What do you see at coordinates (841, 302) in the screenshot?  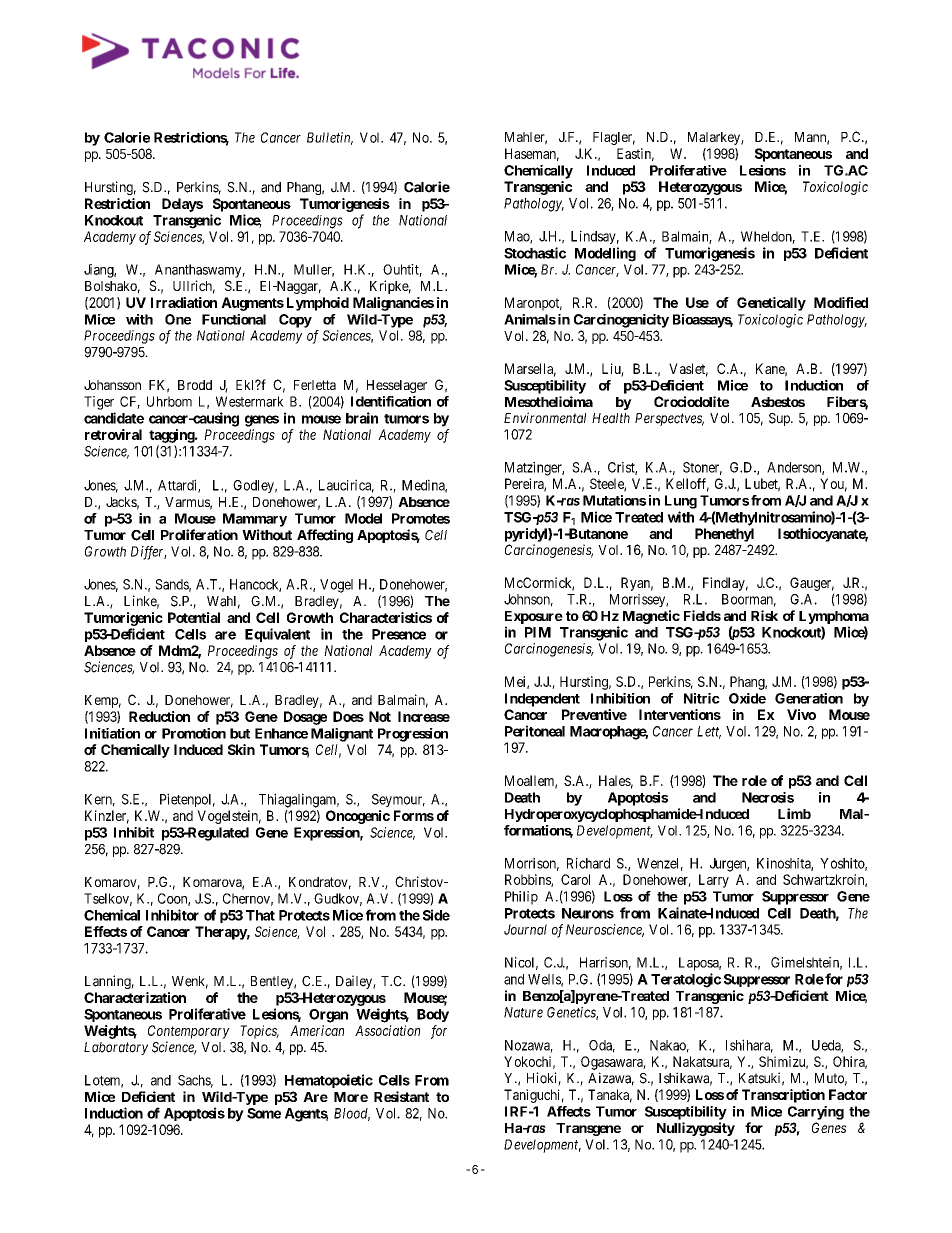 I see `Modified` at bounding box center [841, 302].
